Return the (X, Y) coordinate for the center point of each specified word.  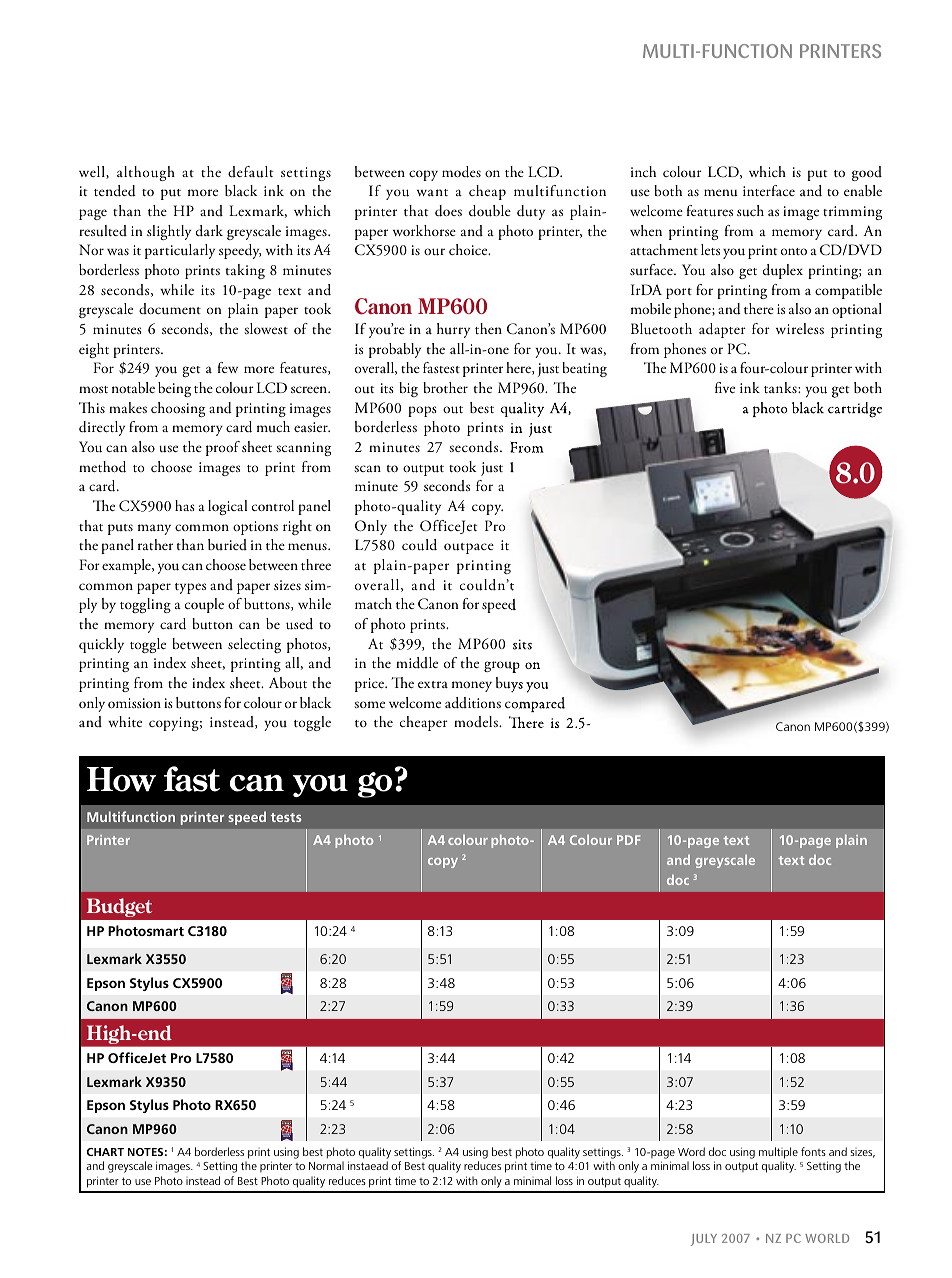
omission (134, 703)
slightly (169, 232)
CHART (105, 1152)
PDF (628, 840)
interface (769, 190)
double (490, 211)
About (288, 683)
